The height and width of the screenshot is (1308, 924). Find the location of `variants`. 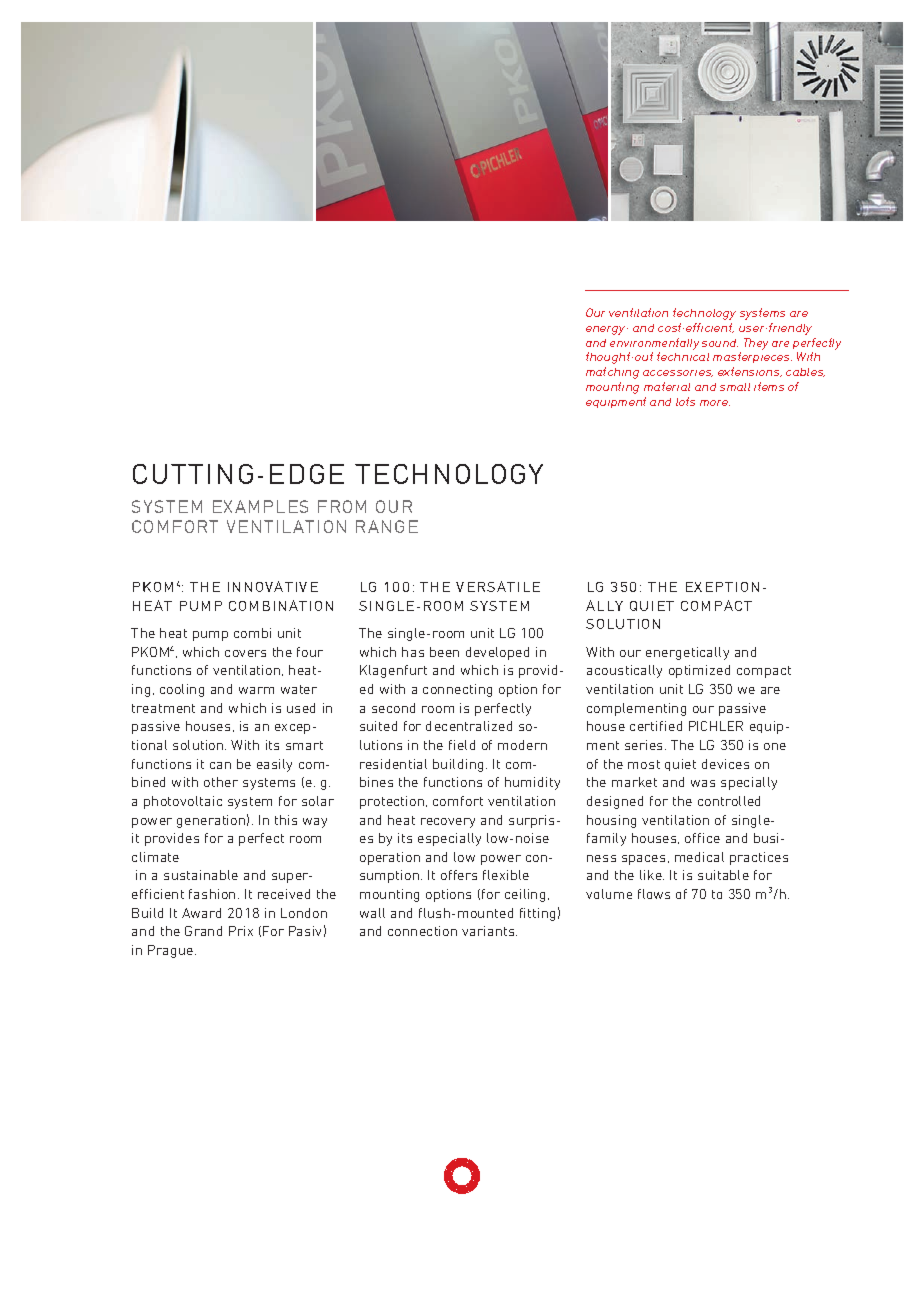

variants is located at coordinates (489, 931).
